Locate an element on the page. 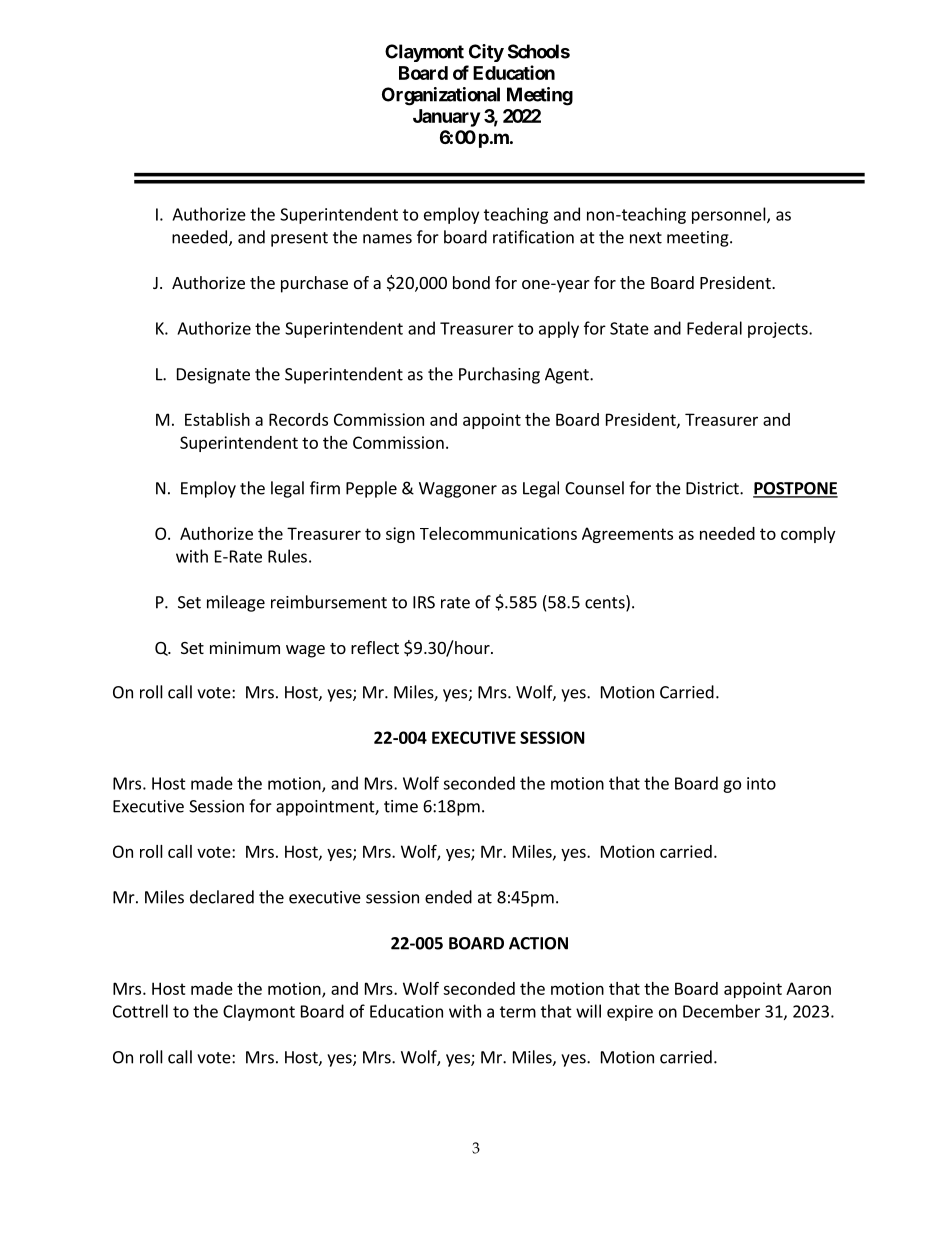 The image size is (952, 1233). December is located at coordinates (721, 1011).
